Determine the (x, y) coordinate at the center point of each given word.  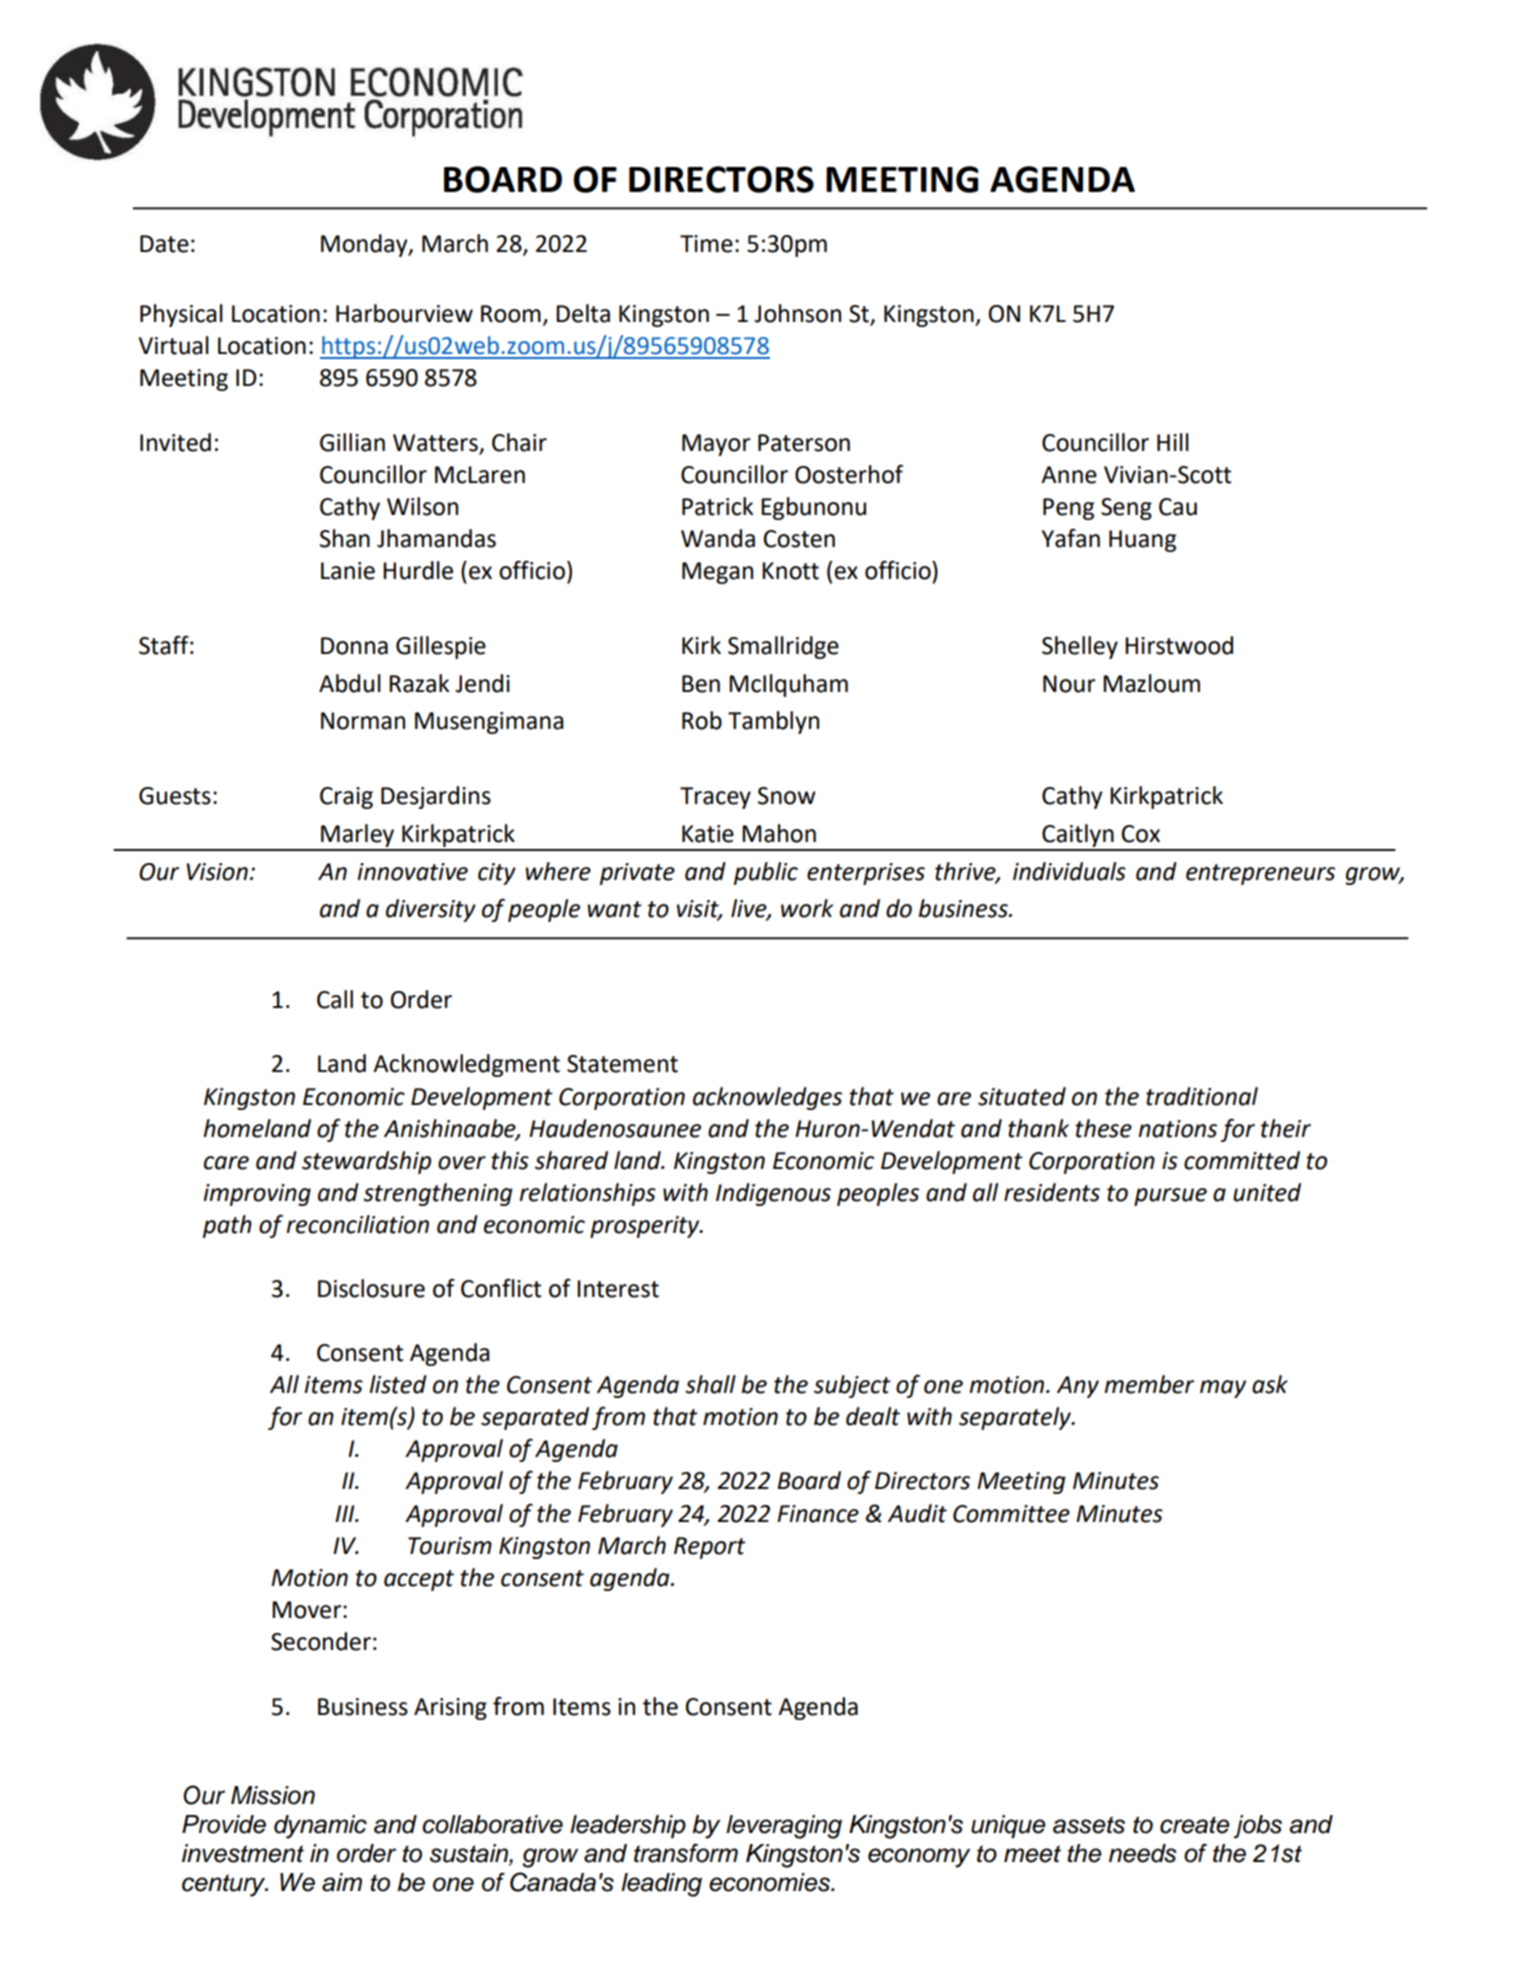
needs (1143, 1853)
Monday (365, 245)
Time (706, 244)
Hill (1173, 442)
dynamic (320, 1827)
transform (686, 1853)
